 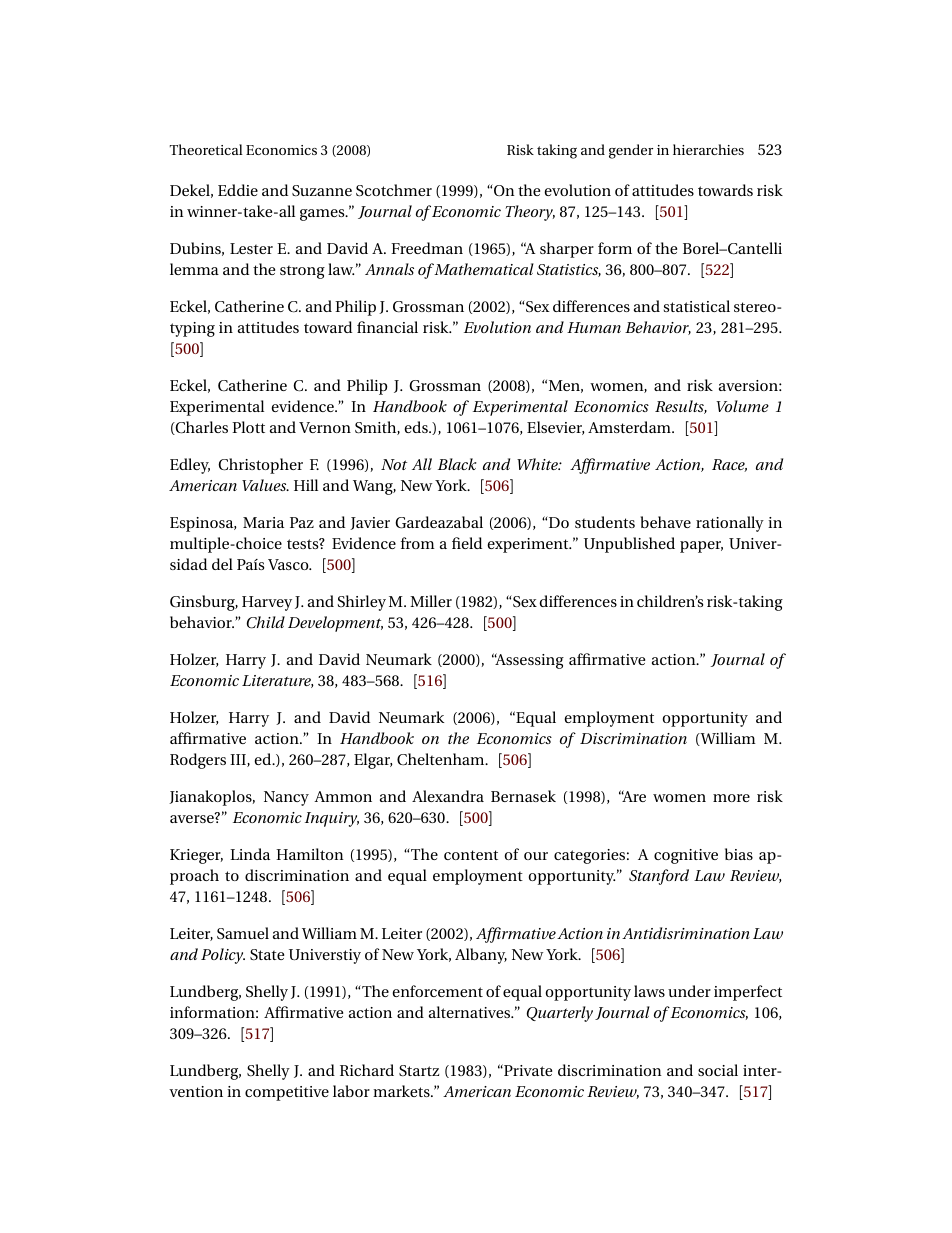 I want to click on paper, so click(x=701, y=547).
